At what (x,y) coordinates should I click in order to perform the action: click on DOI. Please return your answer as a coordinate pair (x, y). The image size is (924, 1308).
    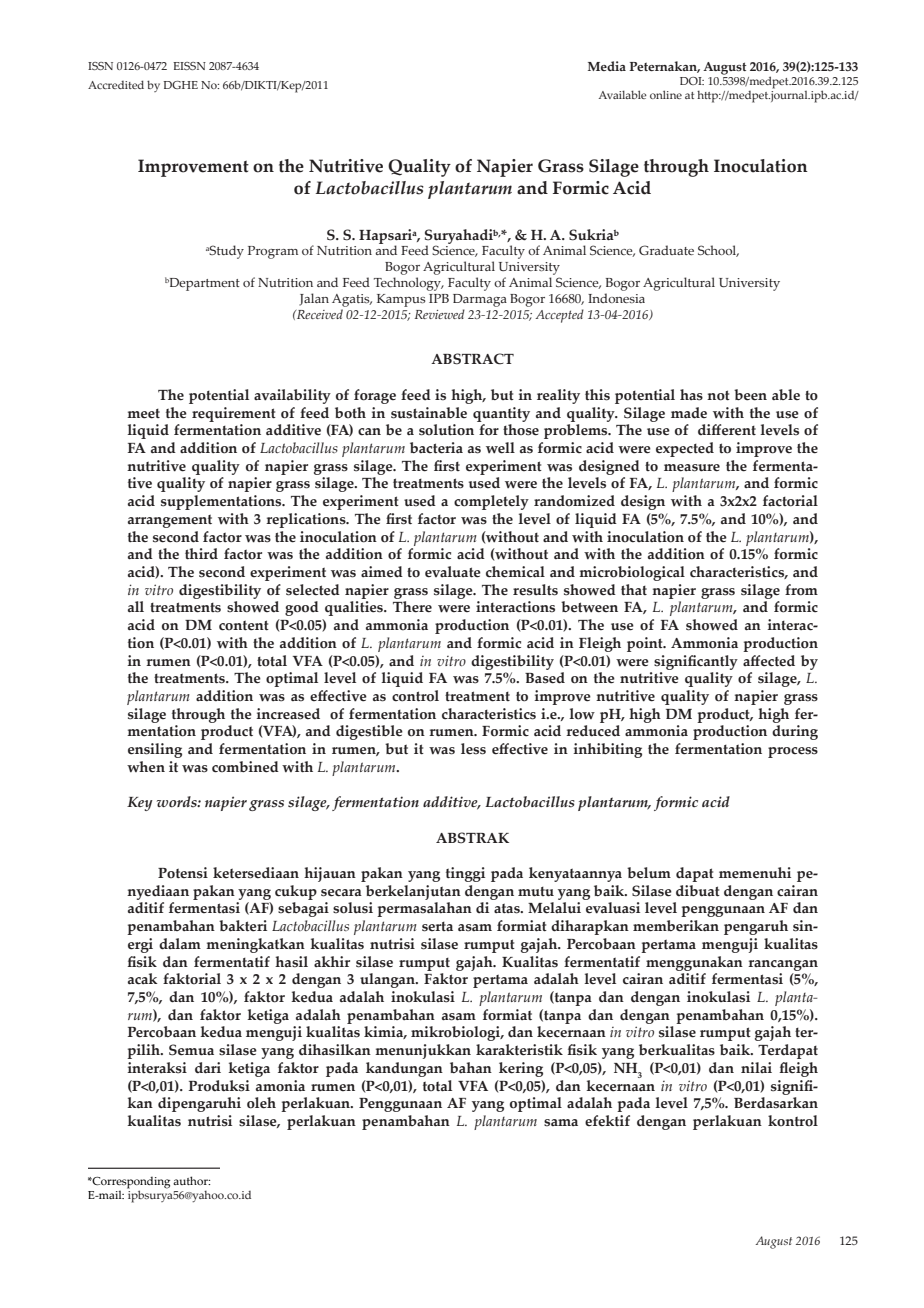
    Looking at the image, I should click on (692, 81).
